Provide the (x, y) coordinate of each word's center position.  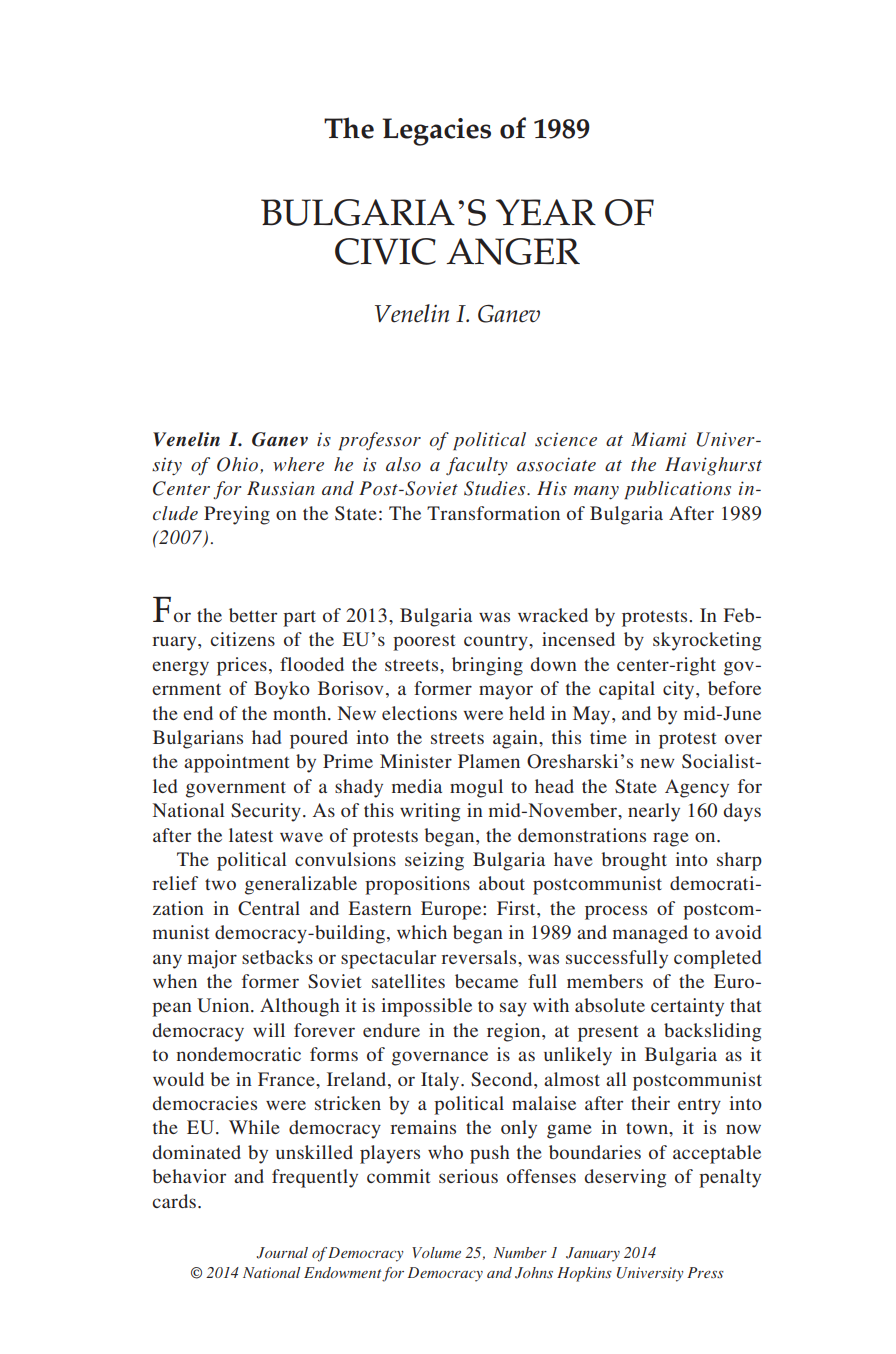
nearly (654, 812)
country (497, 642)
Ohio (237, 464)
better (253, 615)
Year (546, 212)
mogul (476, 788)
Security (266, 812)
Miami (659, 439)
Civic (385, 251)
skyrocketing (707, 641)
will (269, 1030)
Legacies (436, 132)
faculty (477, 466)
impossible (427, 1007)
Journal (282, 1253)
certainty (687, 1007)
